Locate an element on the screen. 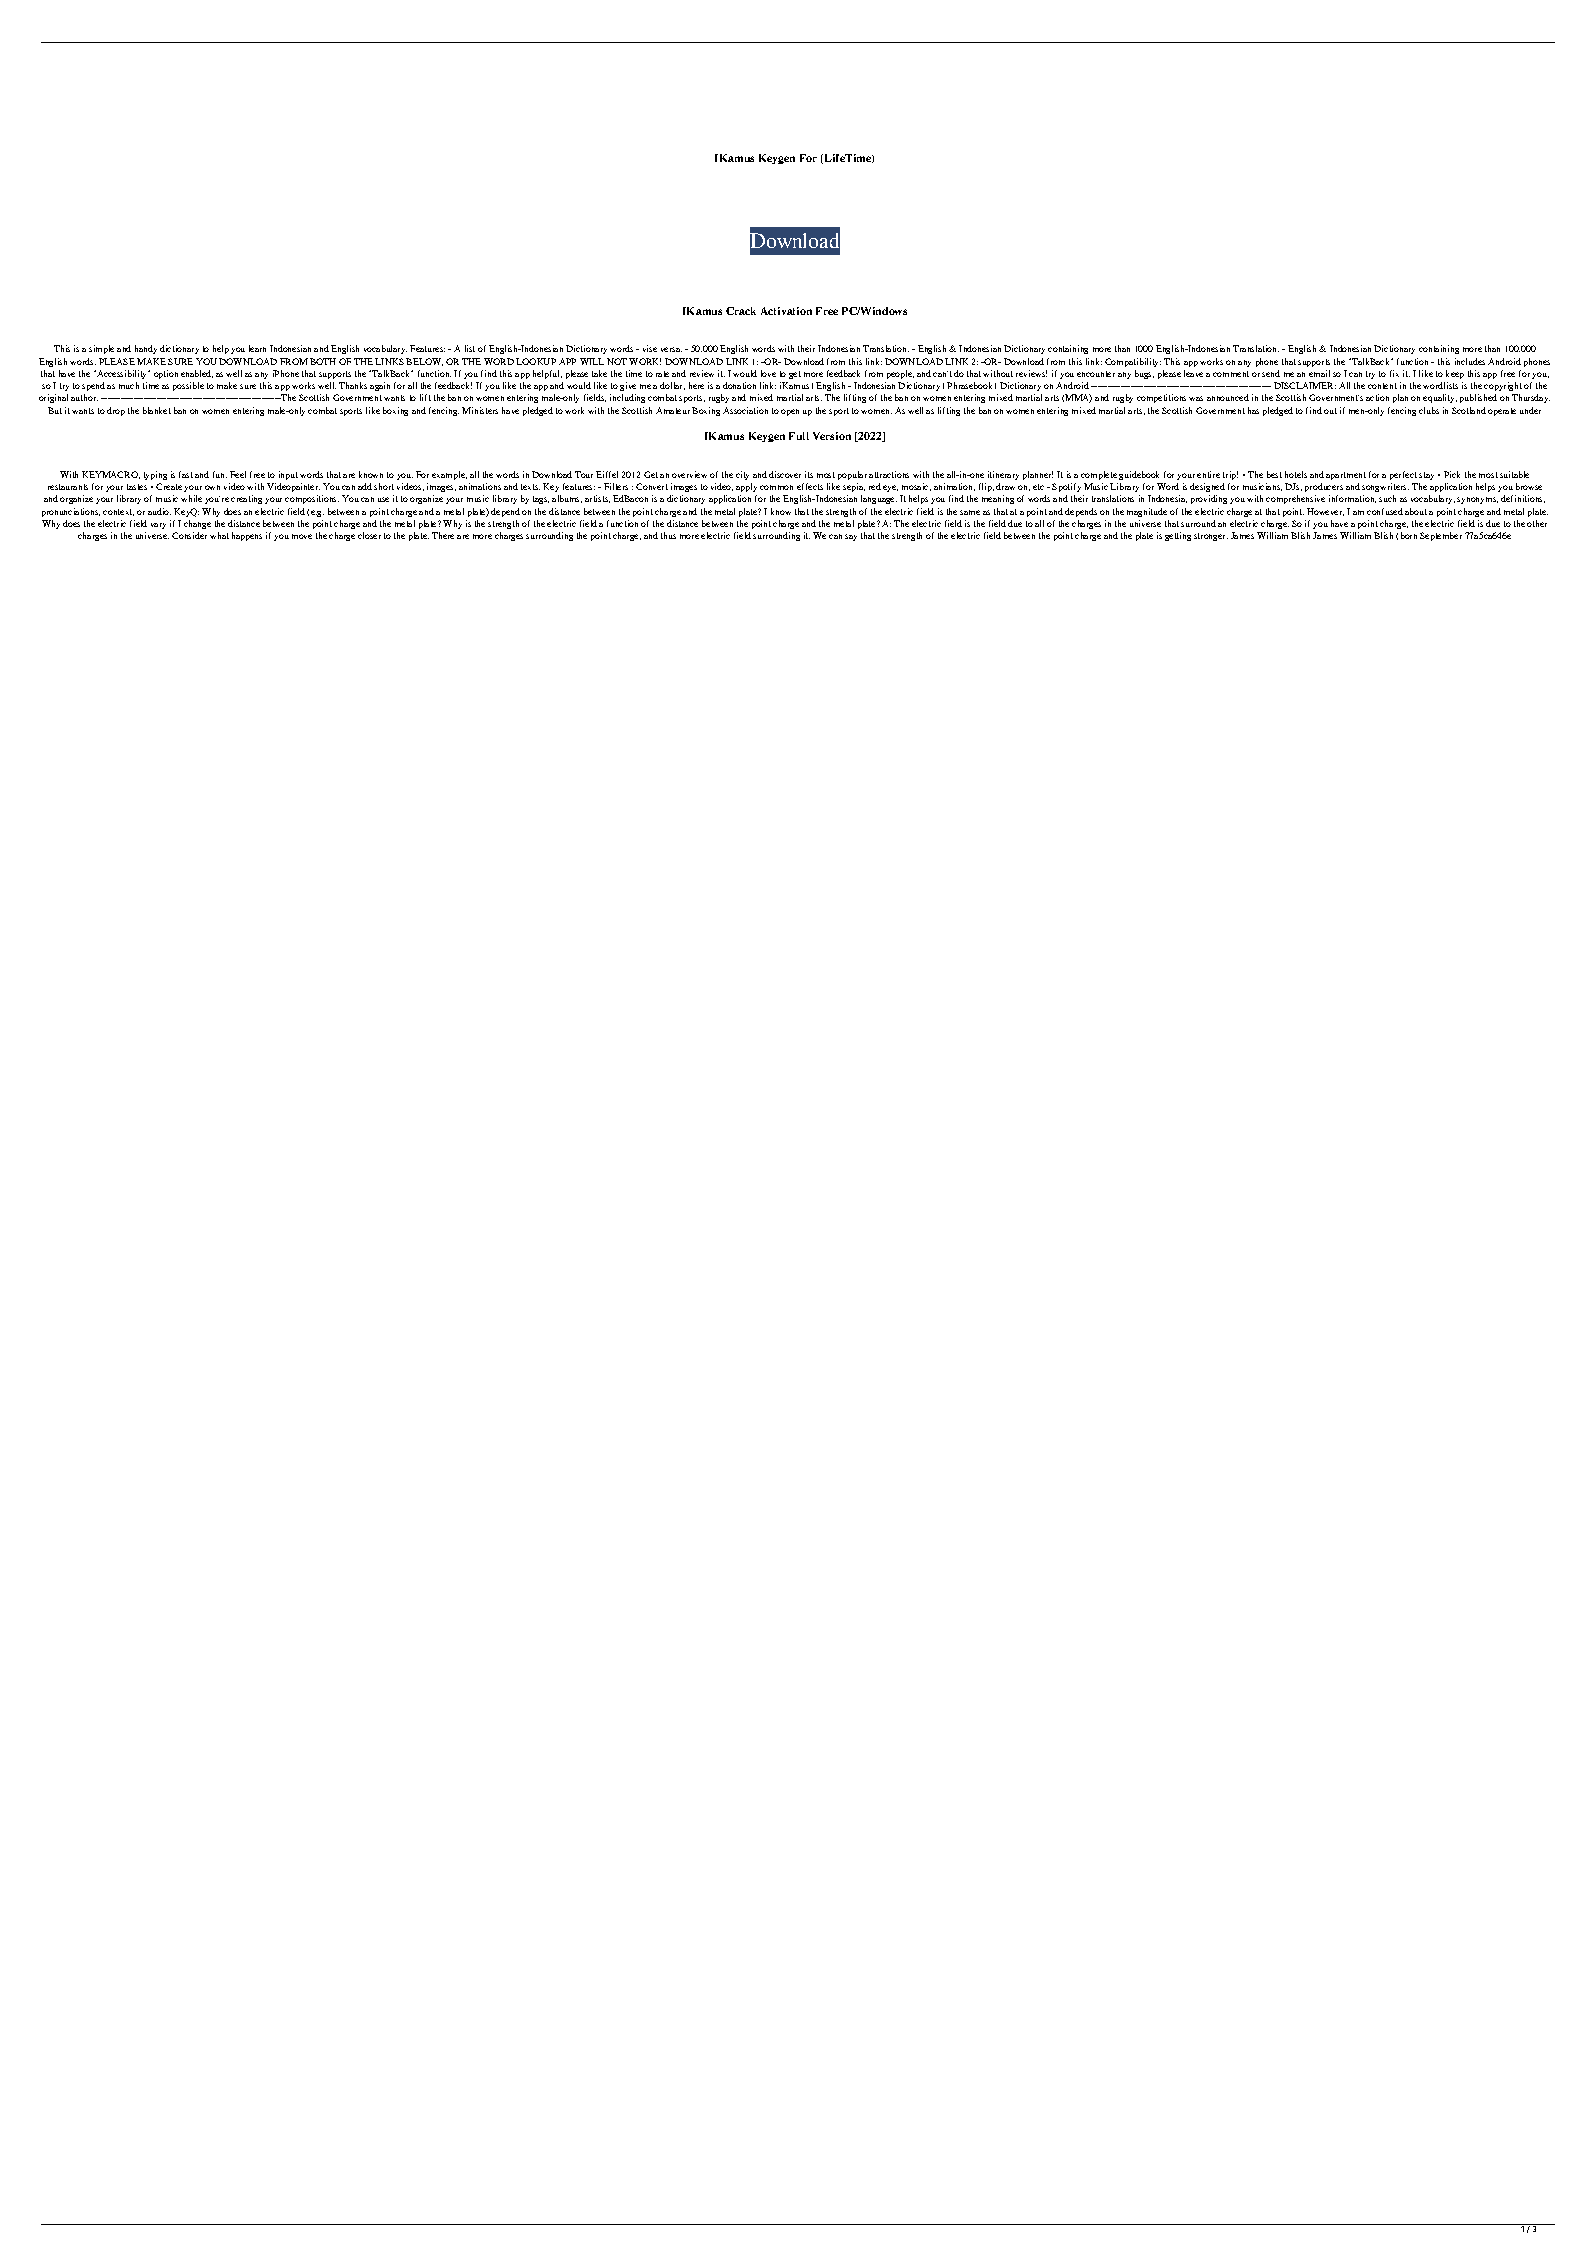  born is located at coordinates (1409, 535).
